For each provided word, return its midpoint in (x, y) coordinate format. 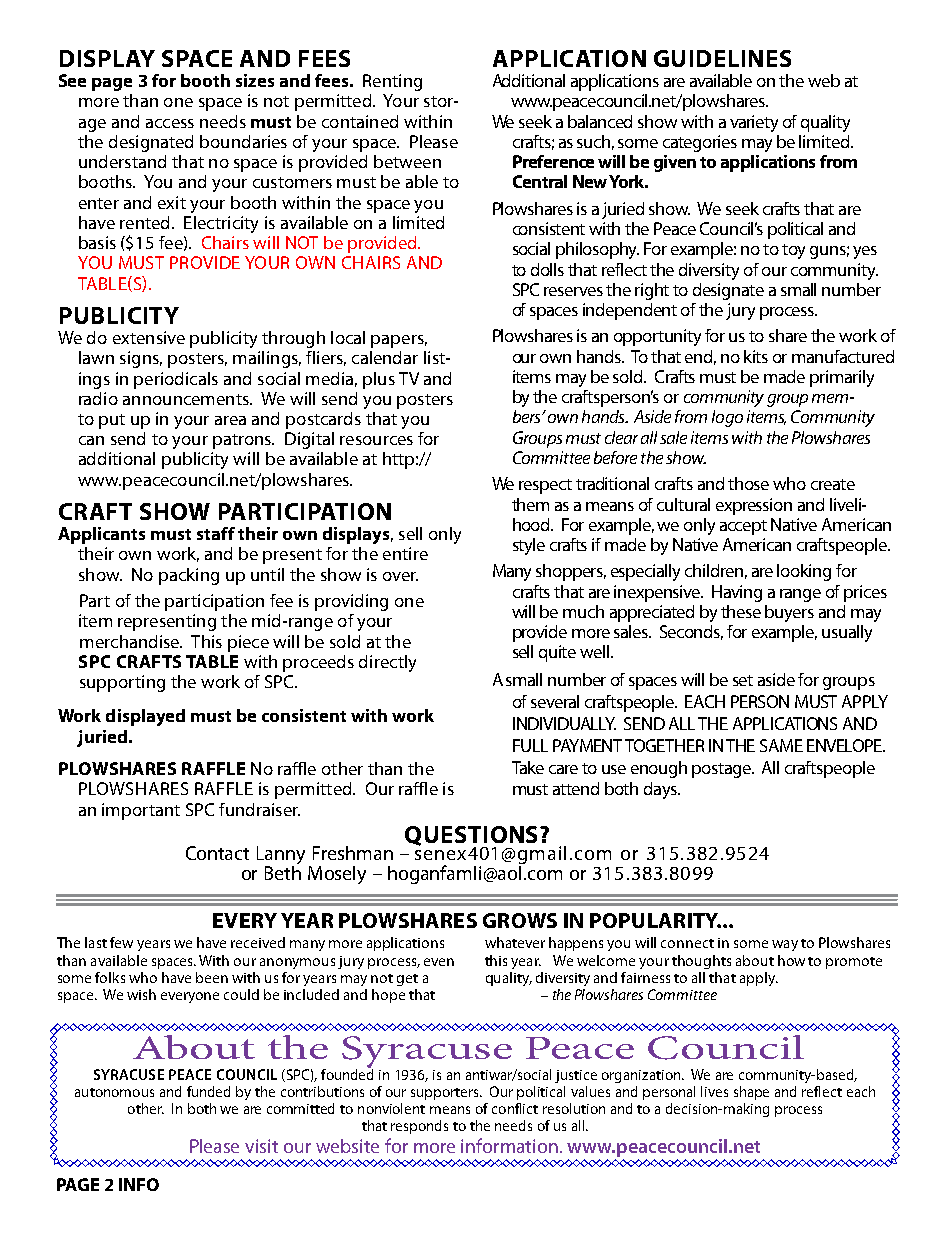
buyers (789, 613)
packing (189, 576)
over (400, 576)
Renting (392, 82)
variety (754, 123)
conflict (515, 1108)
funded (208, 1091)
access (170, 123)
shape (751, 1093)
